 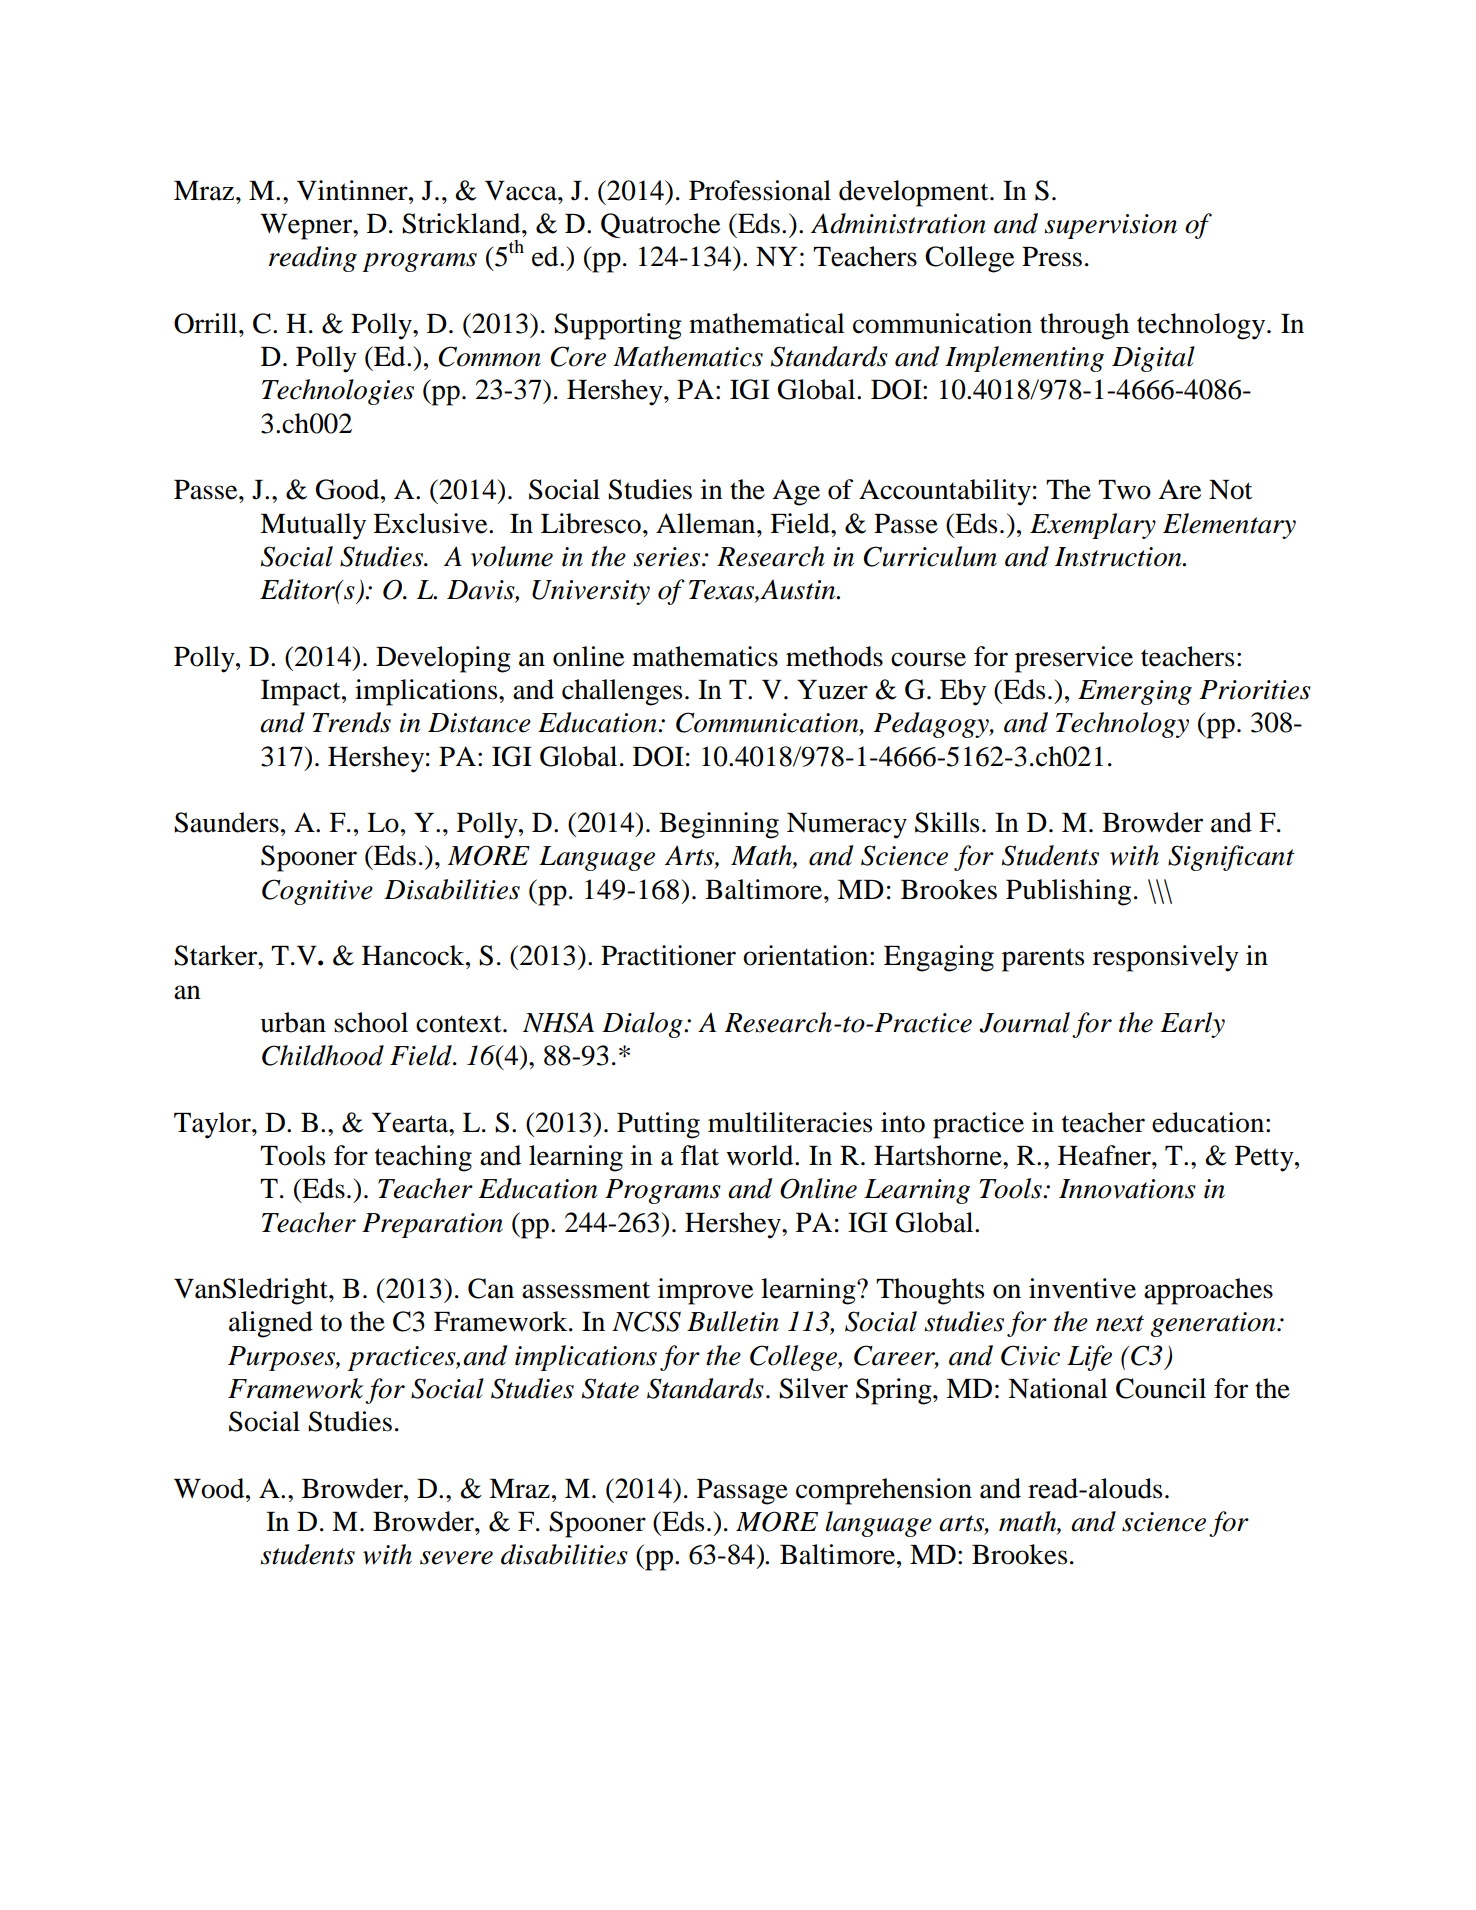 I want to click on Impact, so click(x=302, y=693).
